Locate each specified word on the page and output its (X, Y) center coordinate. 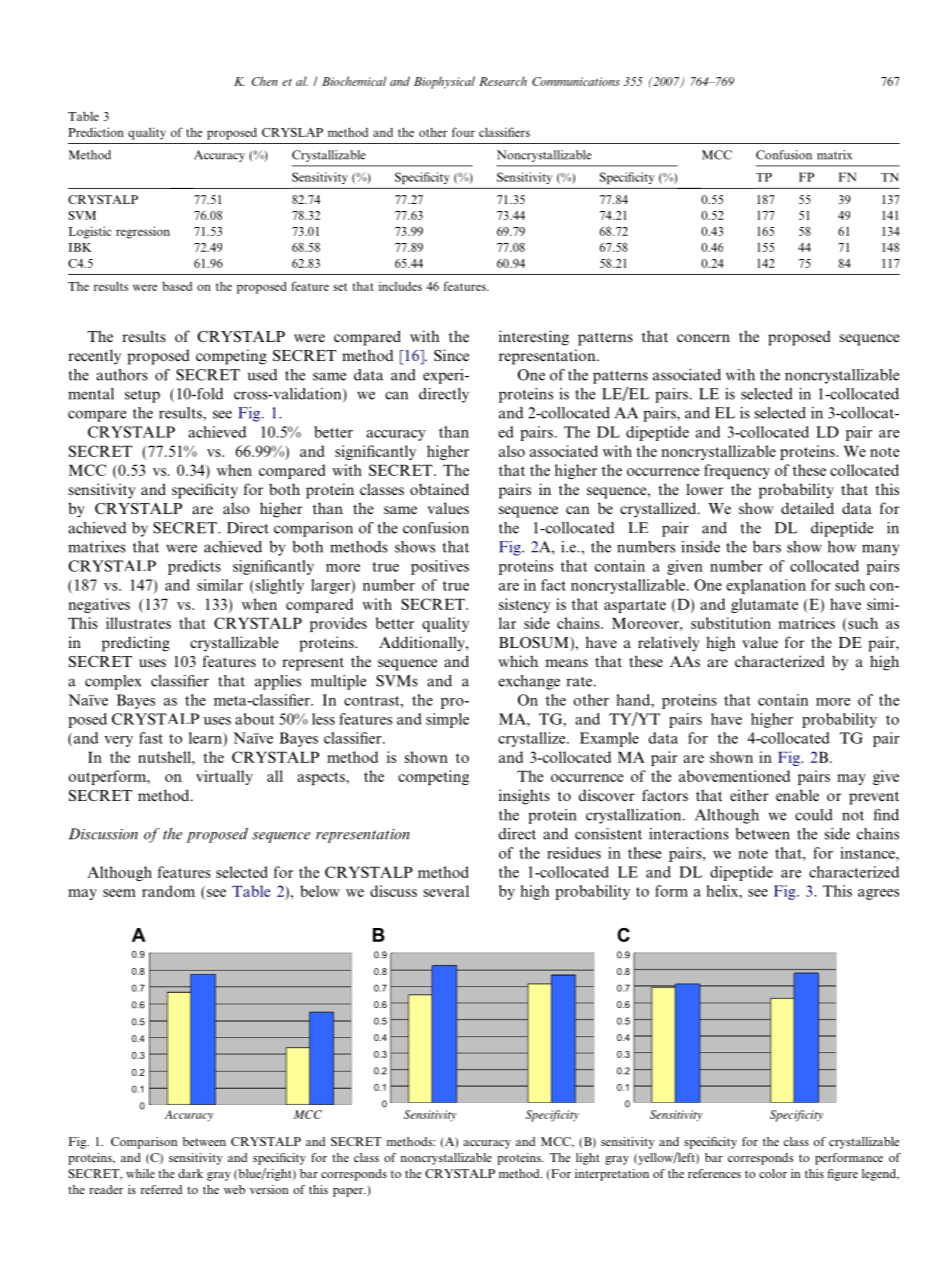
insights (524, 797)
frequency (737, 471)
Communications (576, 81)
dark (190, 1173)
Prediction (96, 132)
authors (122, 375)
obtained (439, 489)
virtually (224, 777)
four (463, 132)
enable (797, 795)
